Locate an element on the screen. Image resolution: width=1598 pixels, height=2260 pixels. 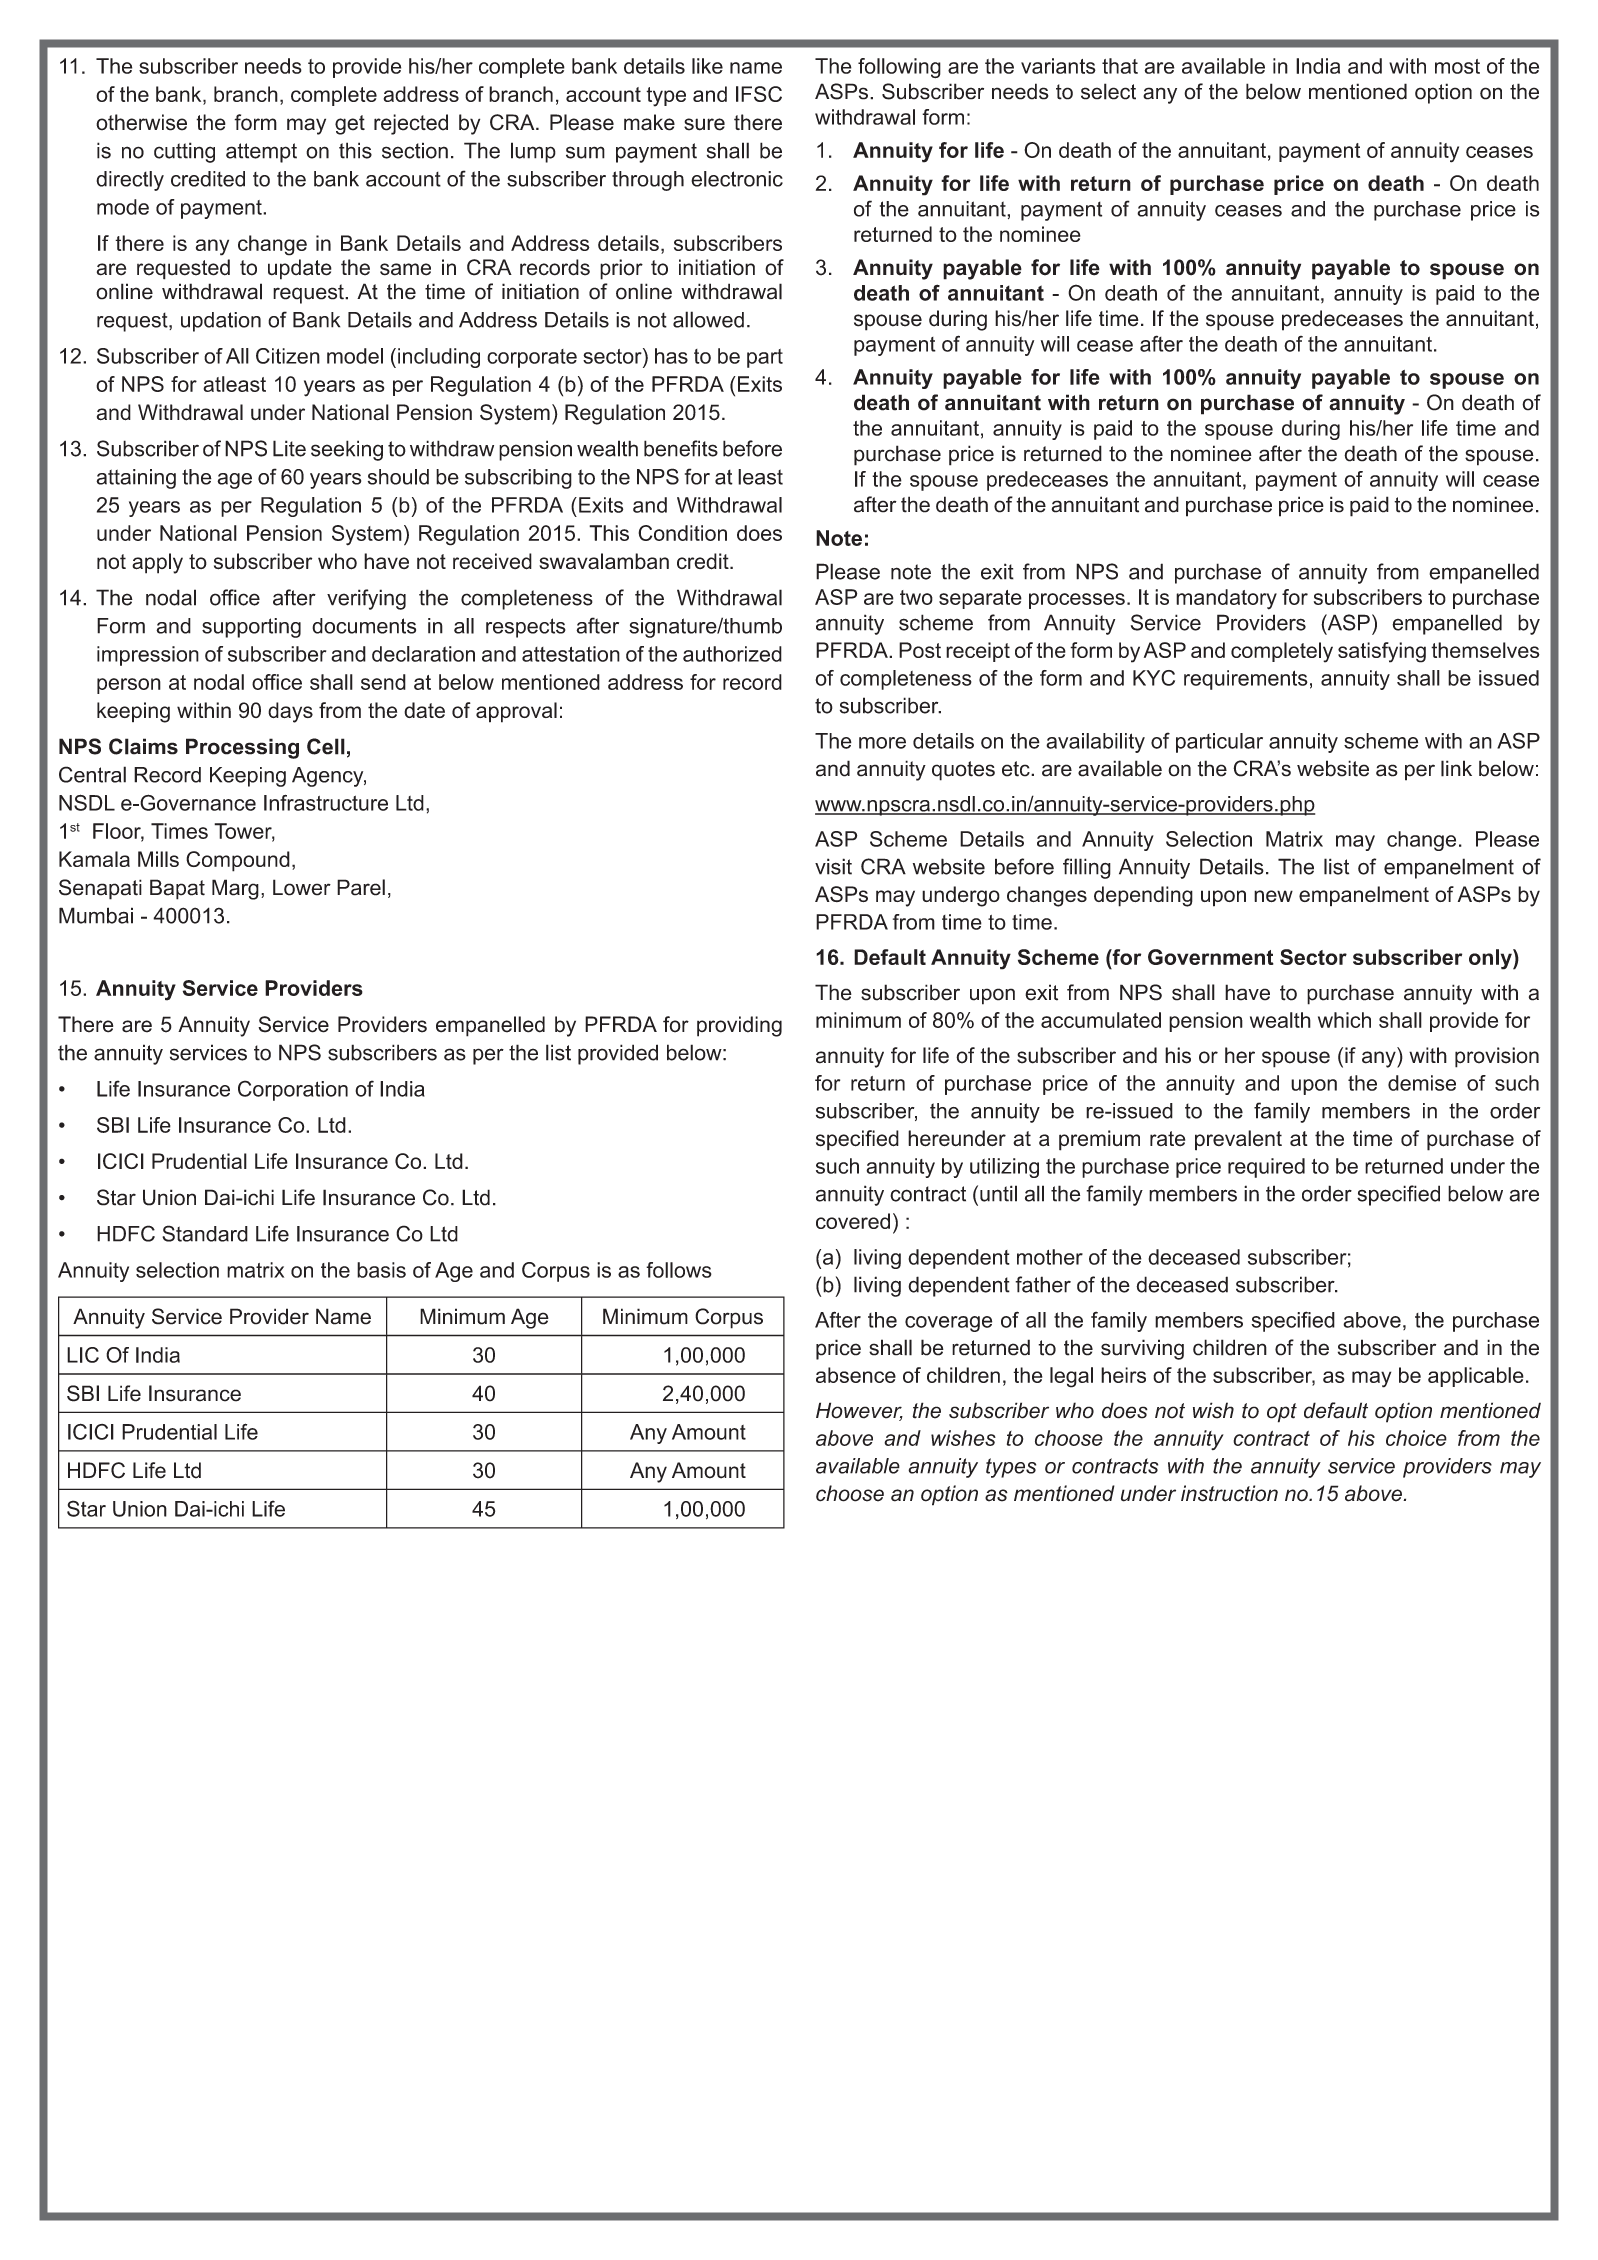
Corporation is located at coordinates (293, 1090).
